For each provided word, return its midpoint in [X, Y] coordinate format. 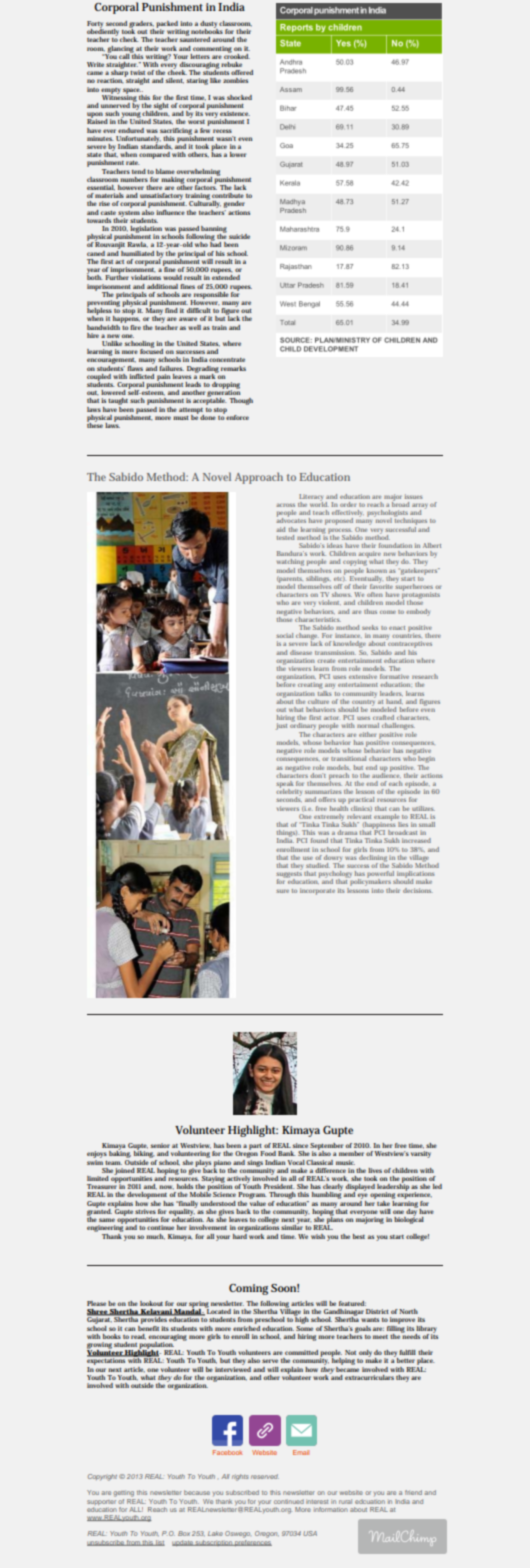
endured [131, 130]
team [113, 1163]
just [281, 726]
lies [403, 825]
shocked [239, 97]
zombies [235, 80]
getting [123, 1494]
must [181, 418]
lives [375, 1170]
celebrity [289, 792]
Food [268, 1153]
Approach [259, 478]
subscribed [242, 1492]
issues [413, 496]
